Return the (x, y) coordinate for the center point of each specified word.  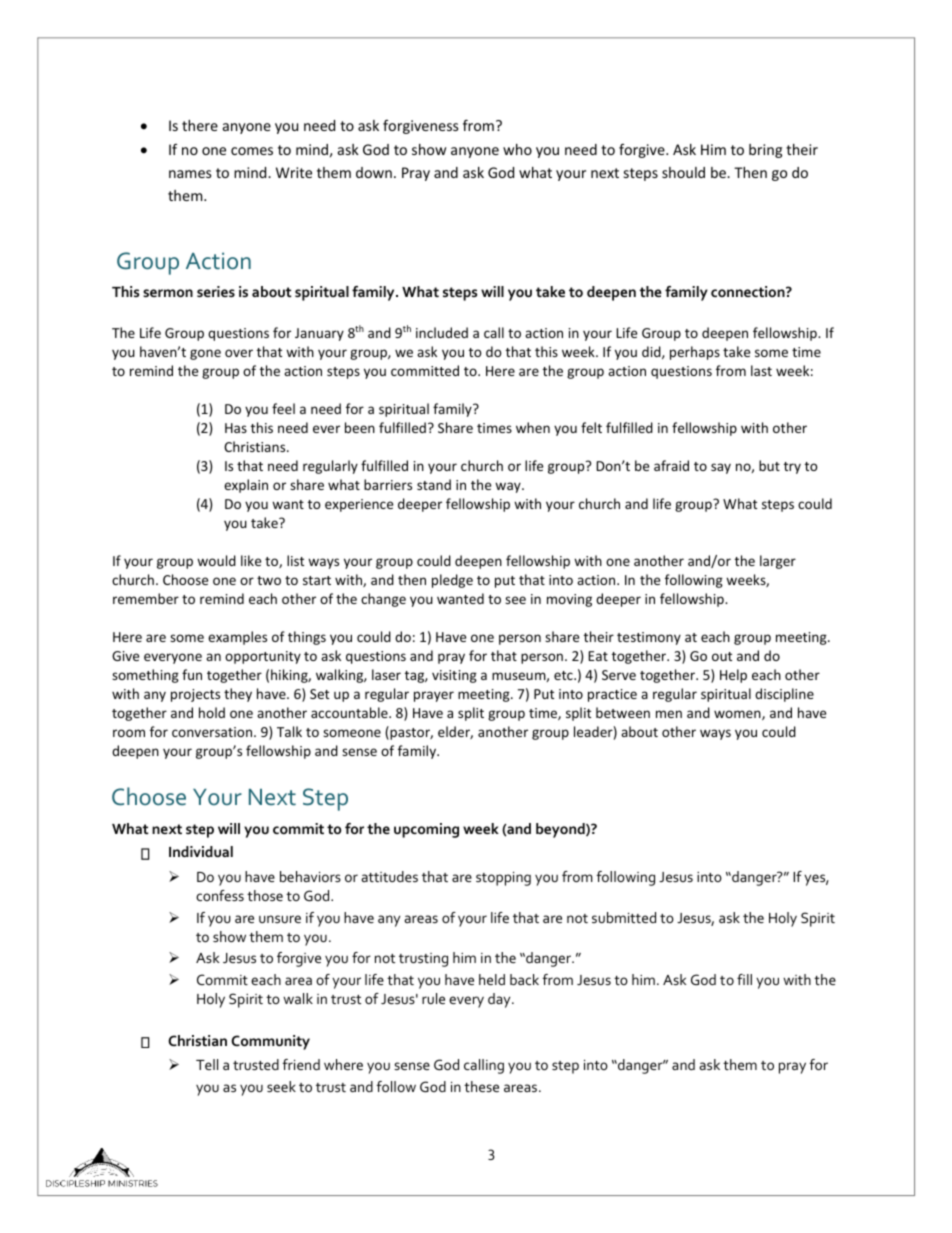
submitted (624, 917)
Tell (207, 1064)
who (517, 149)
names (190, 174)
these (481, 1086)
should (683, 172)
